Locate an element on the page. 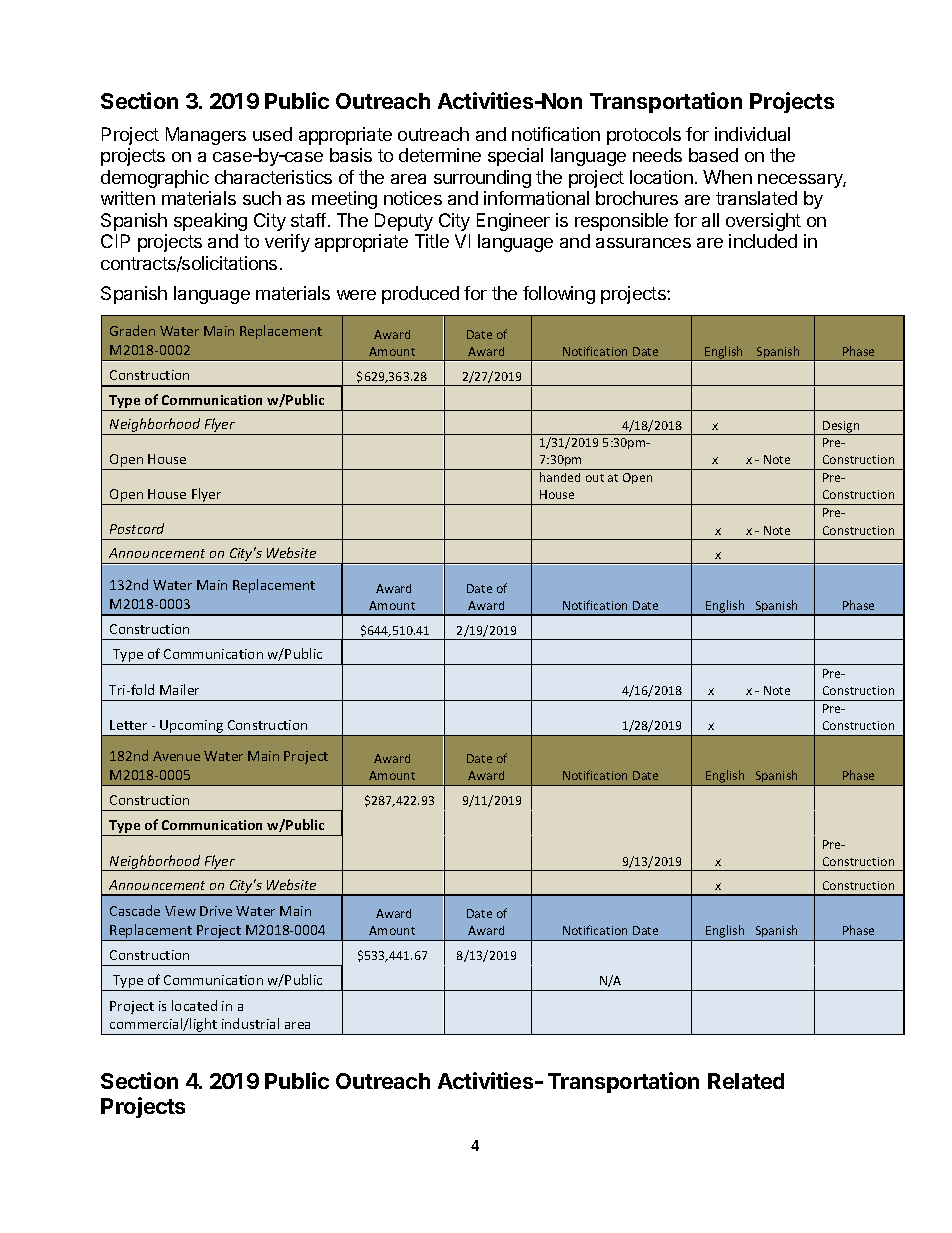 This image has height=1233, width=952. handed is located at coordinates (560, 477).
